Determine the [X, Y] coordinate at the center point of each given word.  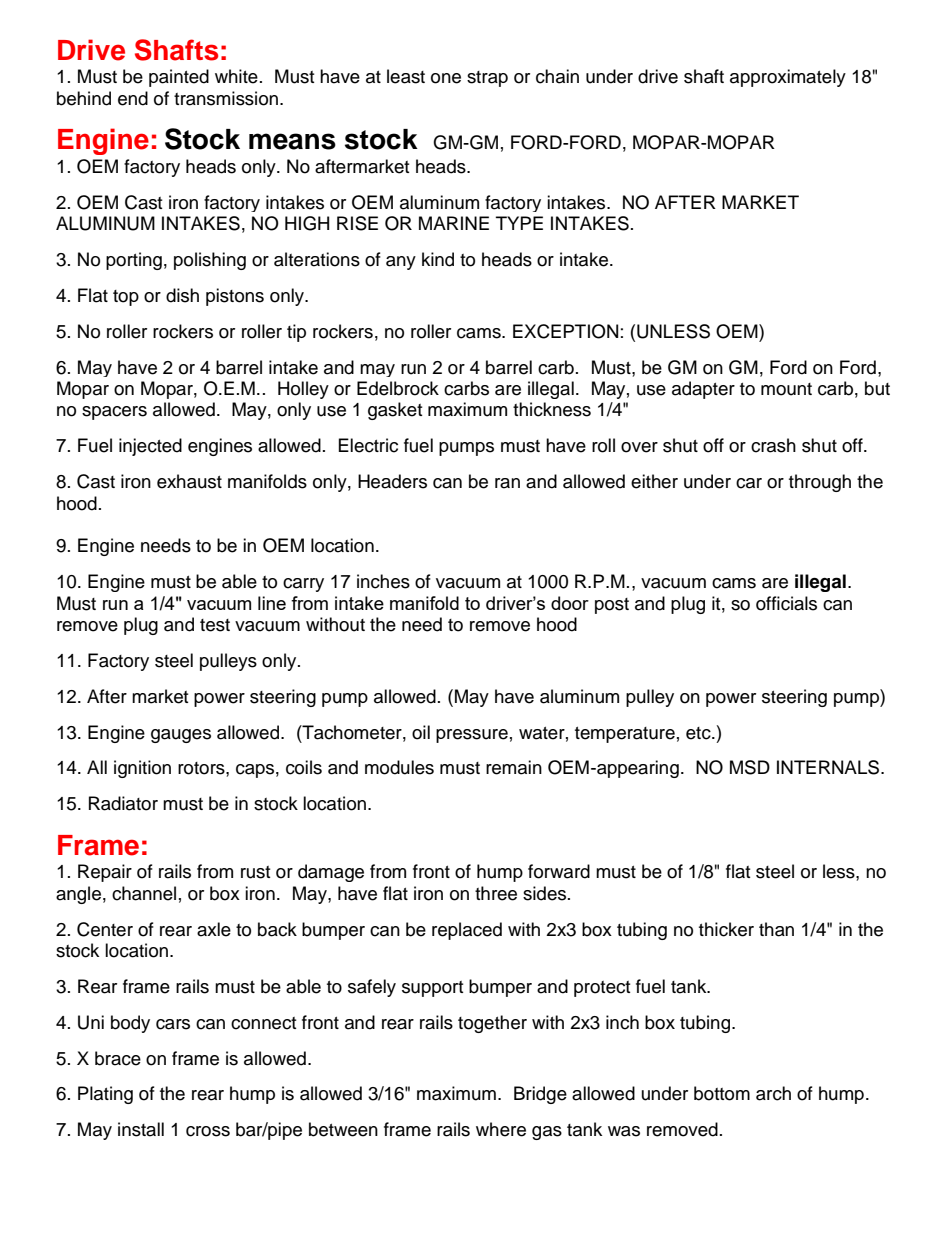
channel [144, 893]
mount [786, 389]
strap [487, 79]
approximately [788, 78]
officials [786, 603]
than [776, 929]
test [215, 625]
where [501, 1129]
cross [208, 1131]
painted [179, 78]
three [496, 893]
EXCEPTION [565, 331]
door [570, 603]
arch [773, 1093]
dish [182, 295]
